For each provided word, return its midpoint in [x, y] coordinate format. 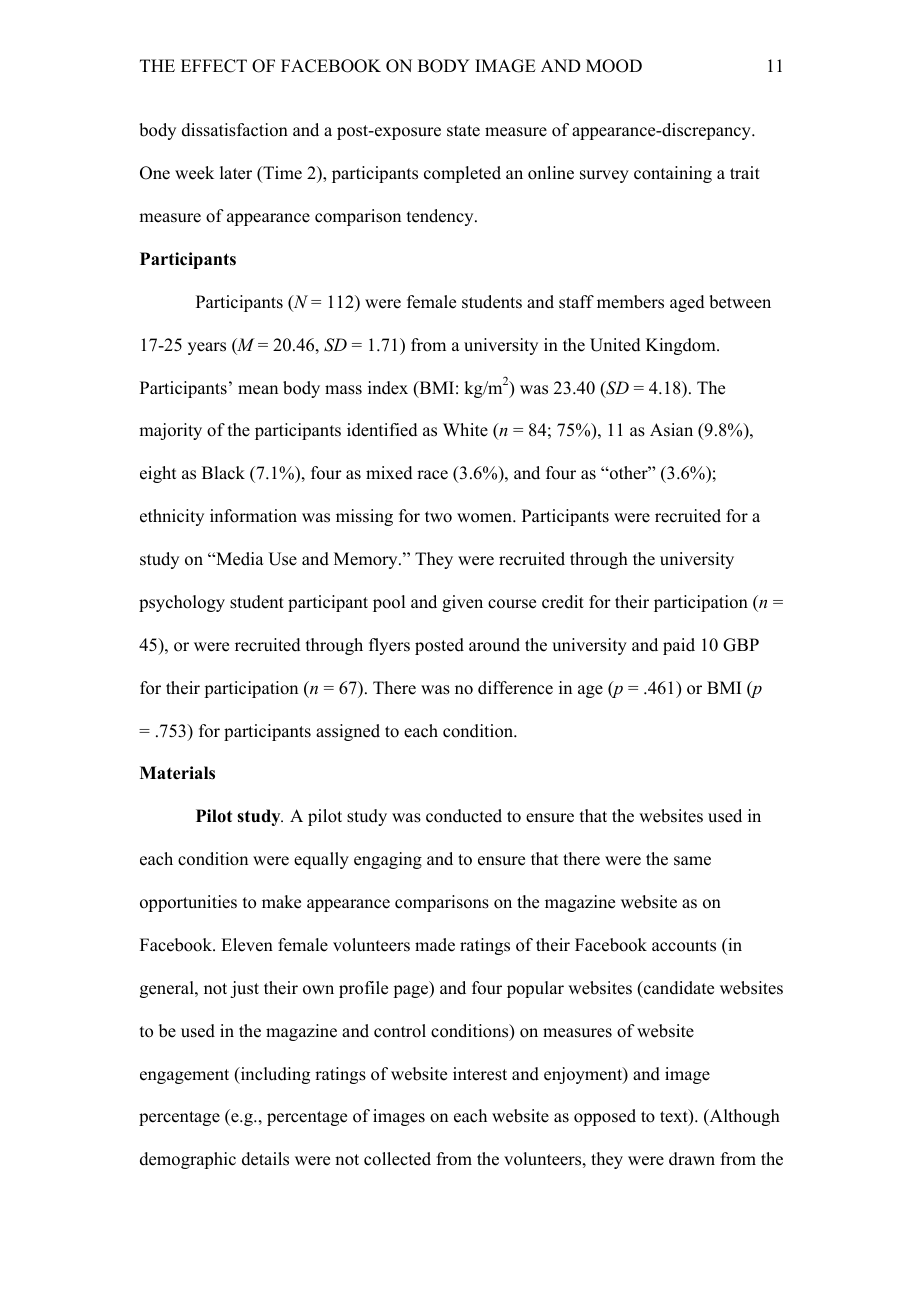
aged [687, 303]
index [388, 388]
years [207, 348]
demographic [188, 1160]
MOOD [614, 66]
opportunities [188, 903]
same [692, 861]
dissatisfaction [235, 130]
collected [397, 1159]
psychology [182, 603]
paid [679, 646]
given [462, 603]
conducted [464, 816]
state [463, 131]
